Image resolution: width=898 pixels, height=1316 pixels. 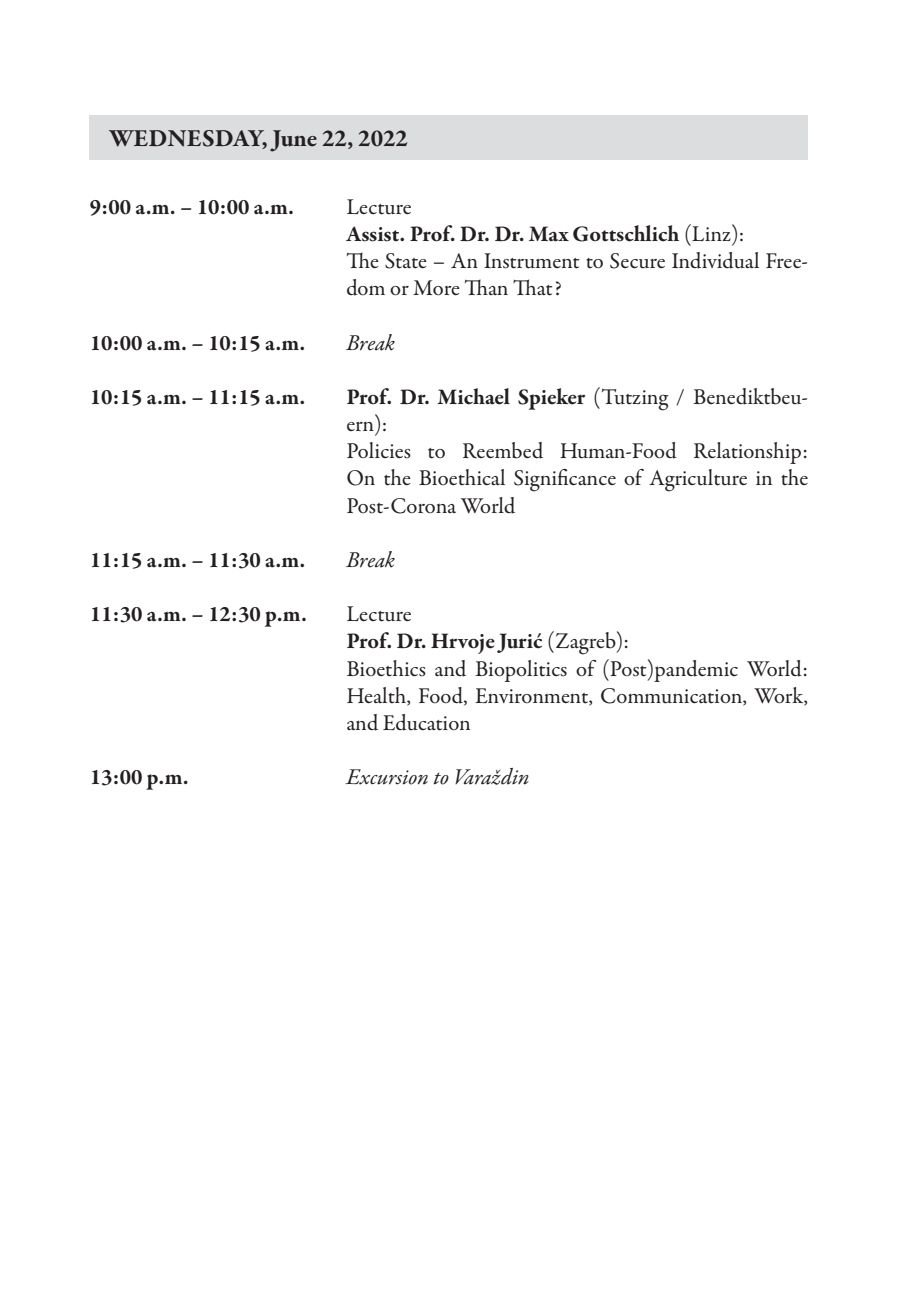 I want to click on Environment, so click(x=532, y=697).
